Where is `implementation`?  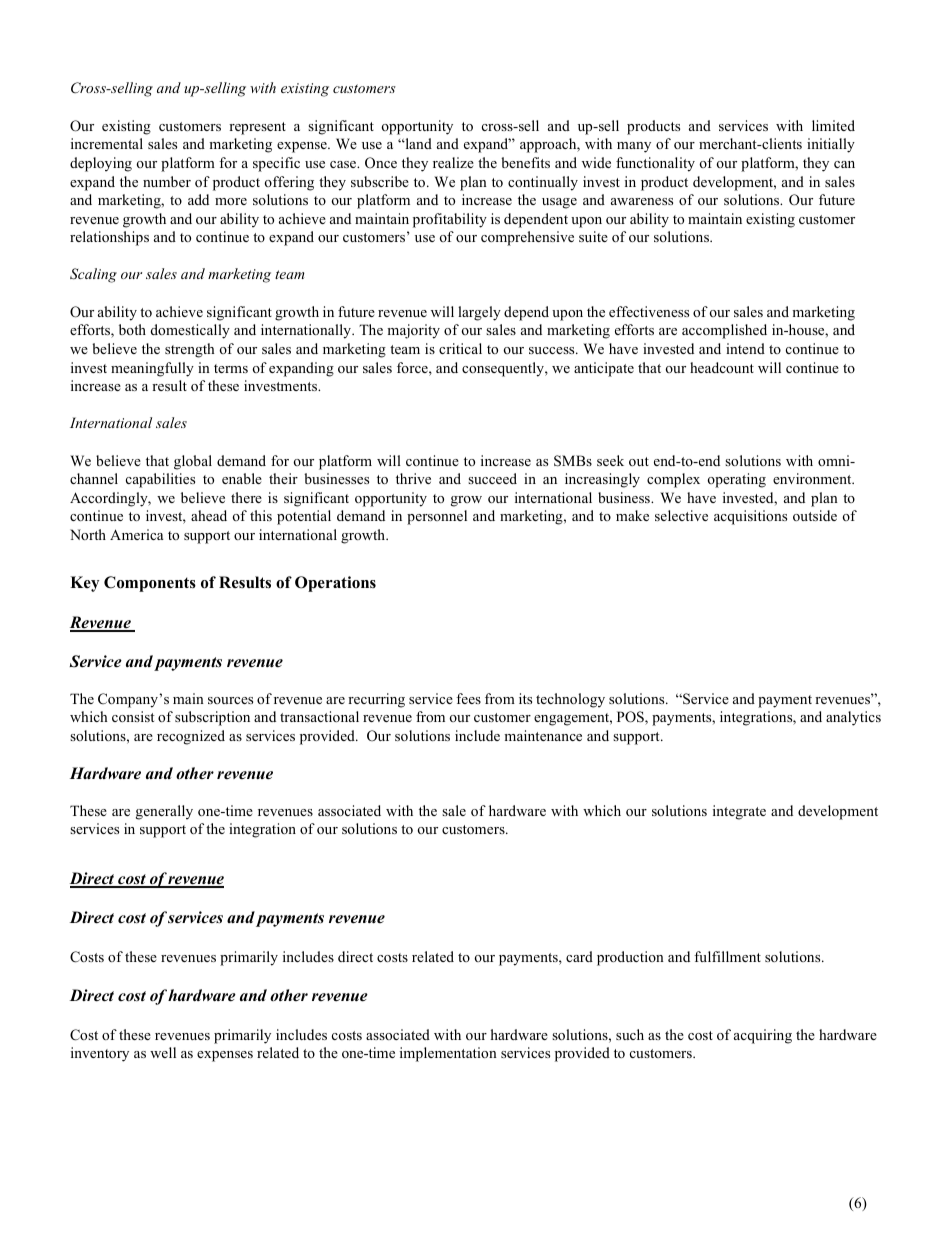
implementation is located at coordinates (448, 1054).
